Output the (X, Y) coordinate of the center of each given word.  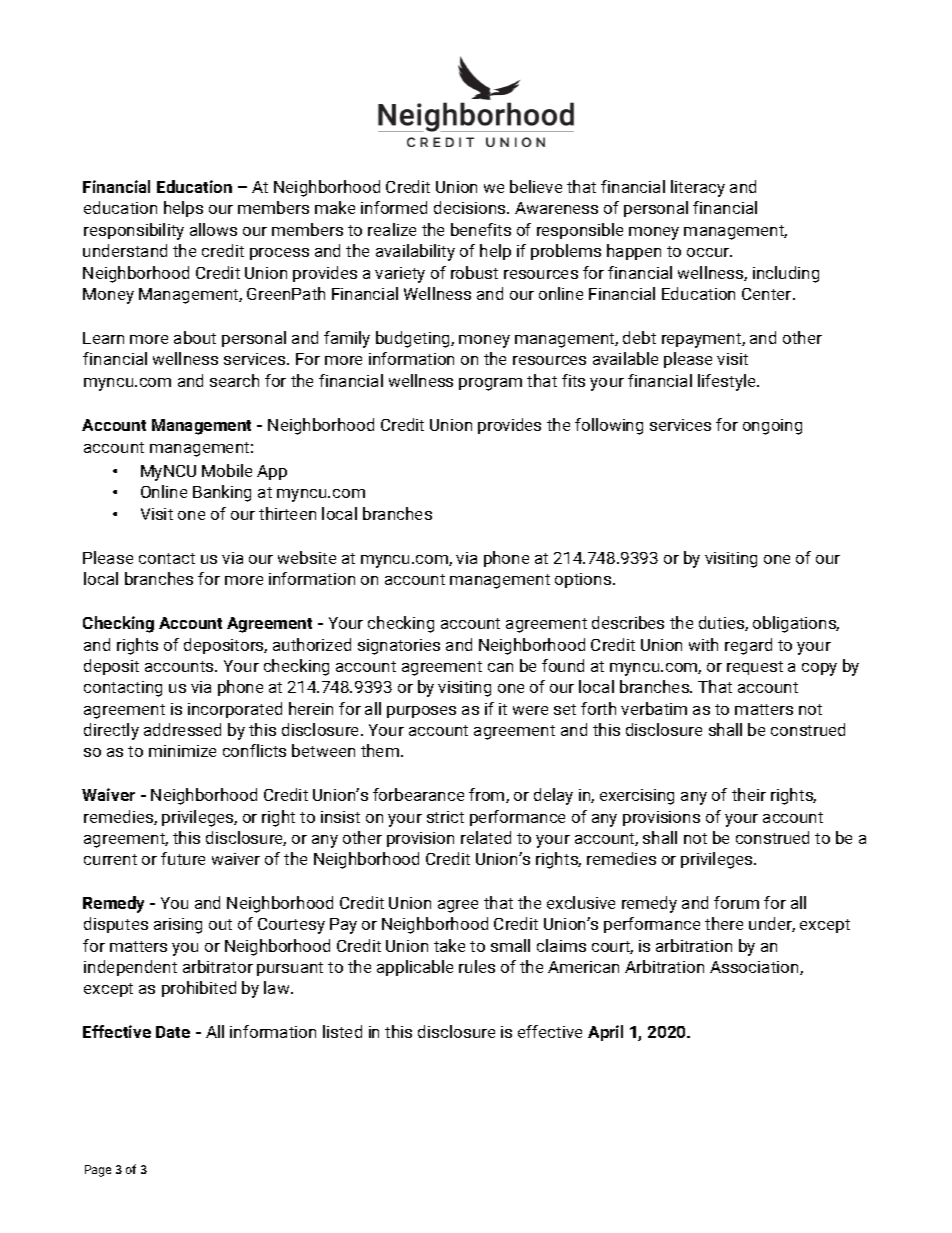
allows (213, 229)
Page (98, 1171)
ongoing (772, 427)
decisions (471, 207)
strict (445, 817)
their (749, 794)
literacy (698, 188)
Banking (222, 493)
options (584, 580)
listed (342, 1031)
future (183, 858)
